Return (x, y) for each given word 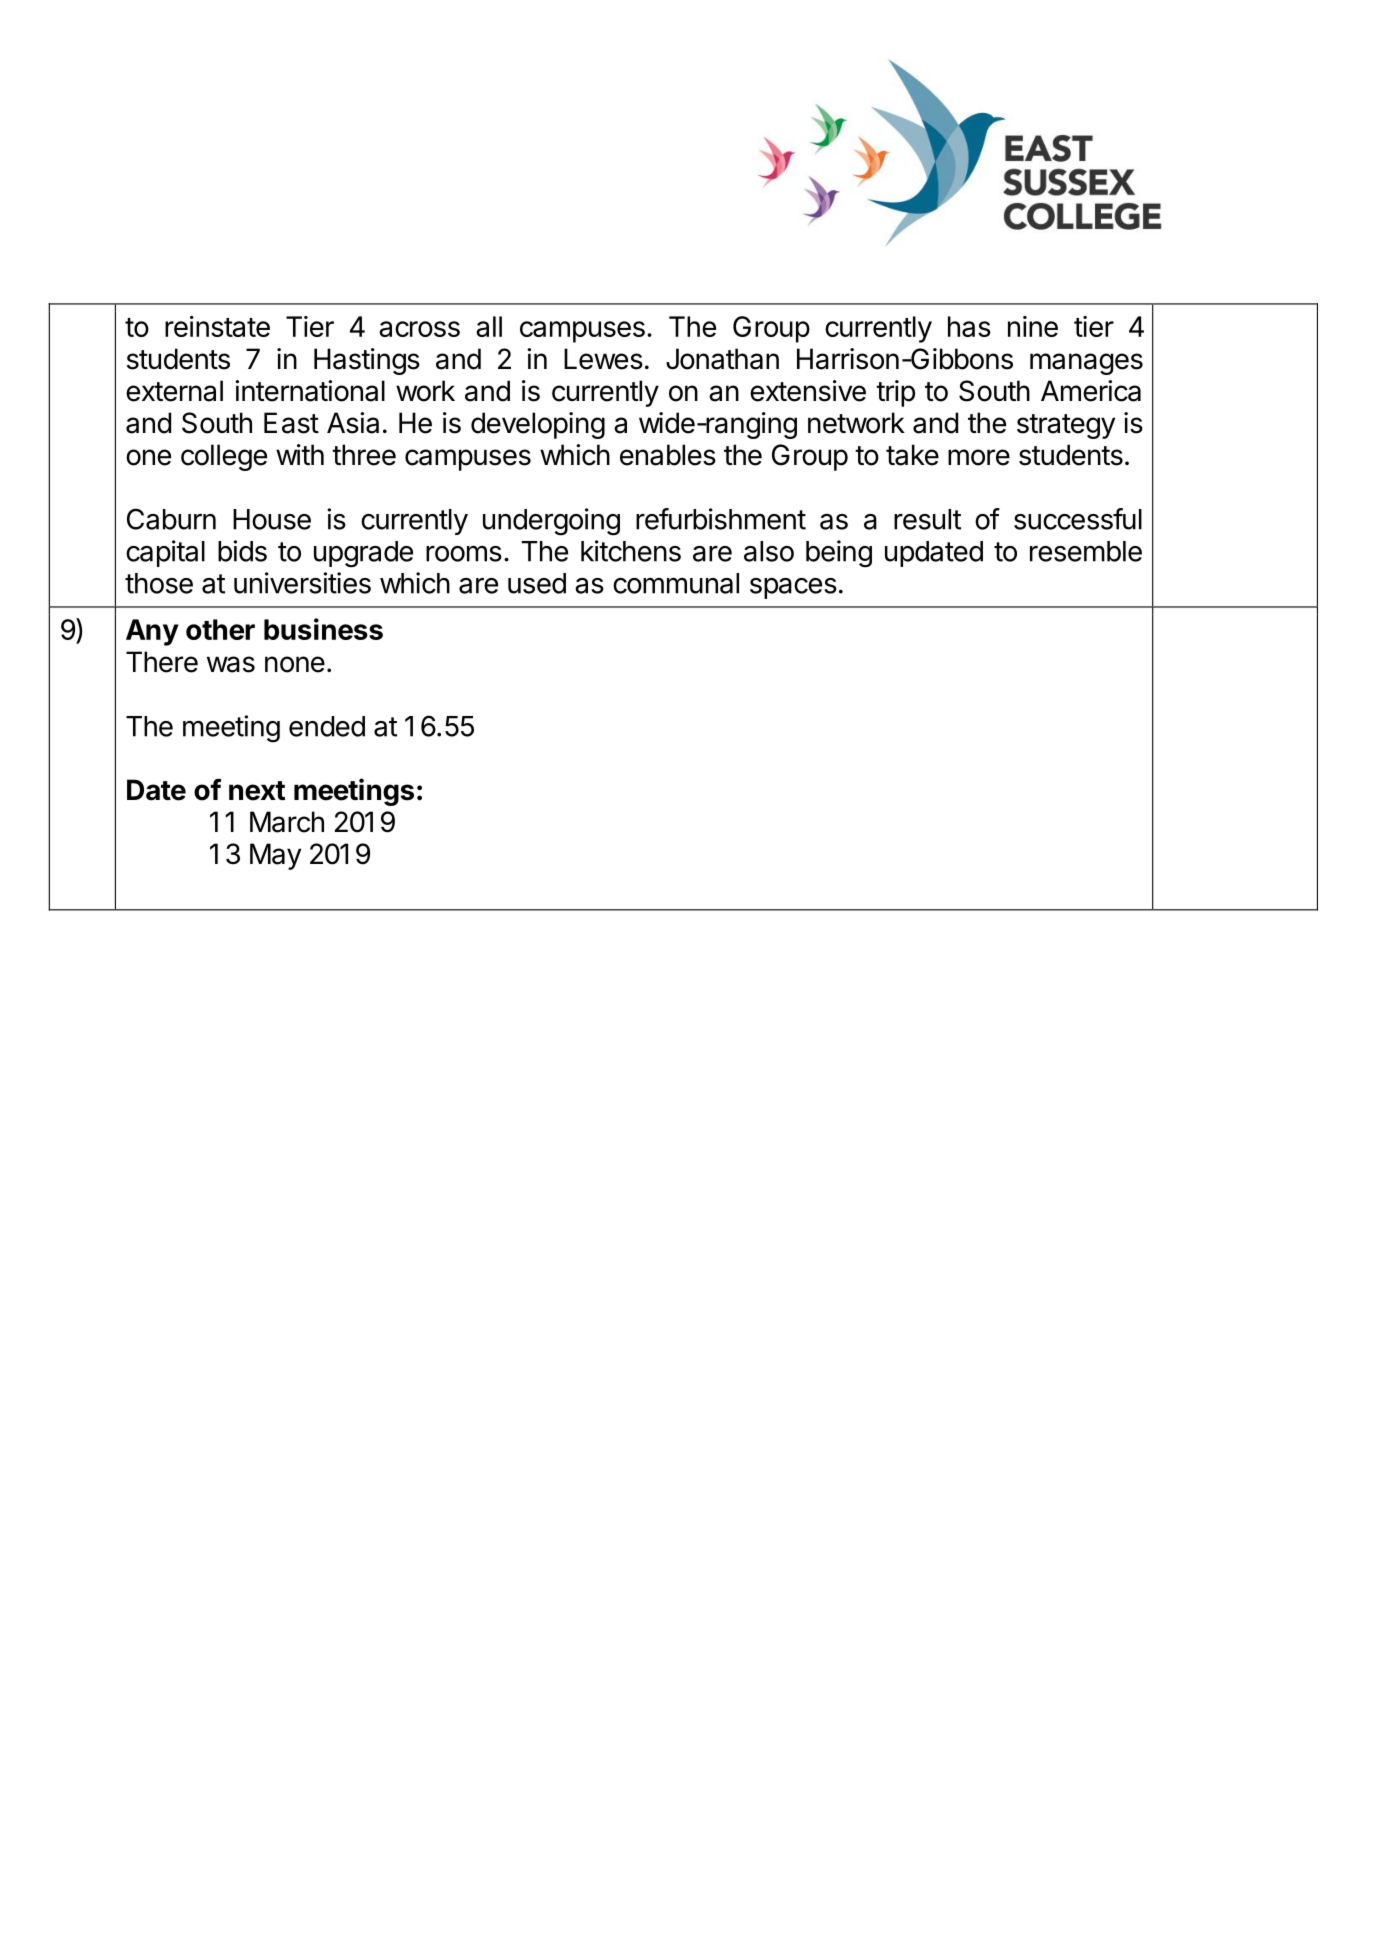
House (272, 519)
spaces (793, 588)
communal (676, 583)
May (275, 856)
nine (1033, 326)
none (295, 664)
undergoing (551, 522)
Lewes (603, 359)
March (287, 822)
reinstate (217, 326)
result (927, 519)
